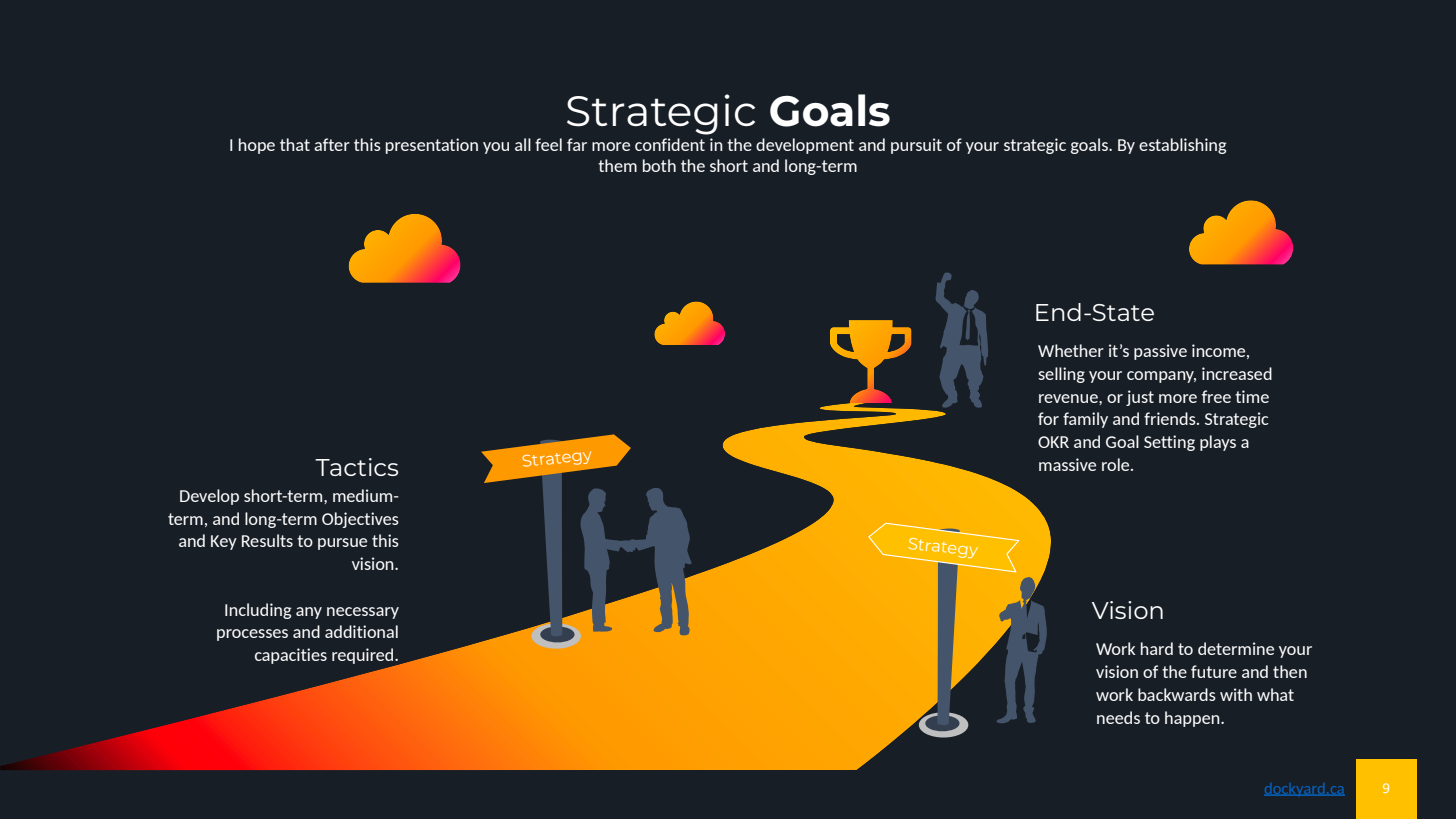 This page has width=1456, height=819. Describe the element at coordinates (1169, 443) in the page. I see `Setting` at that location.
